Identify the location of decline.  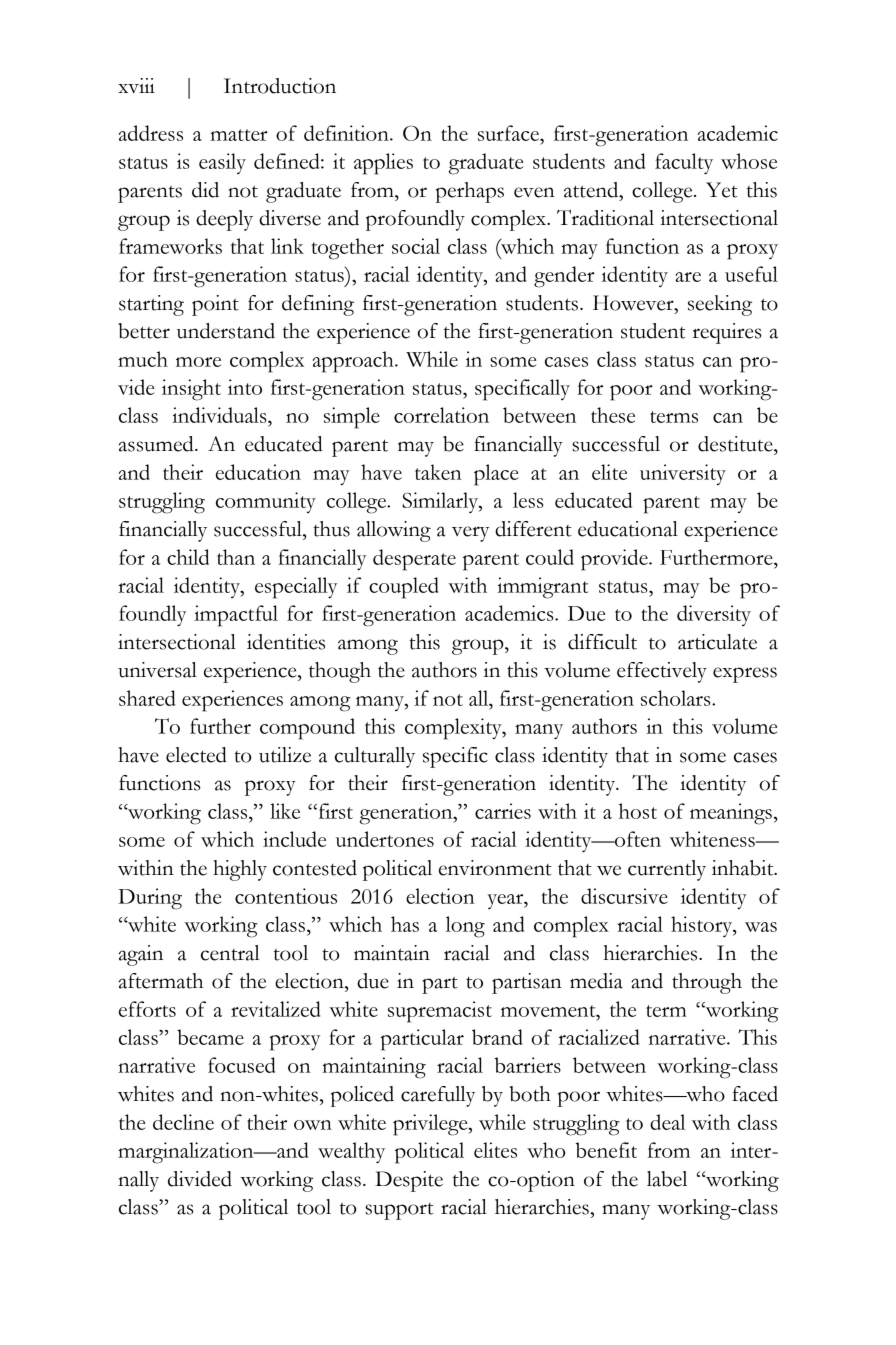
(183, 1122).
